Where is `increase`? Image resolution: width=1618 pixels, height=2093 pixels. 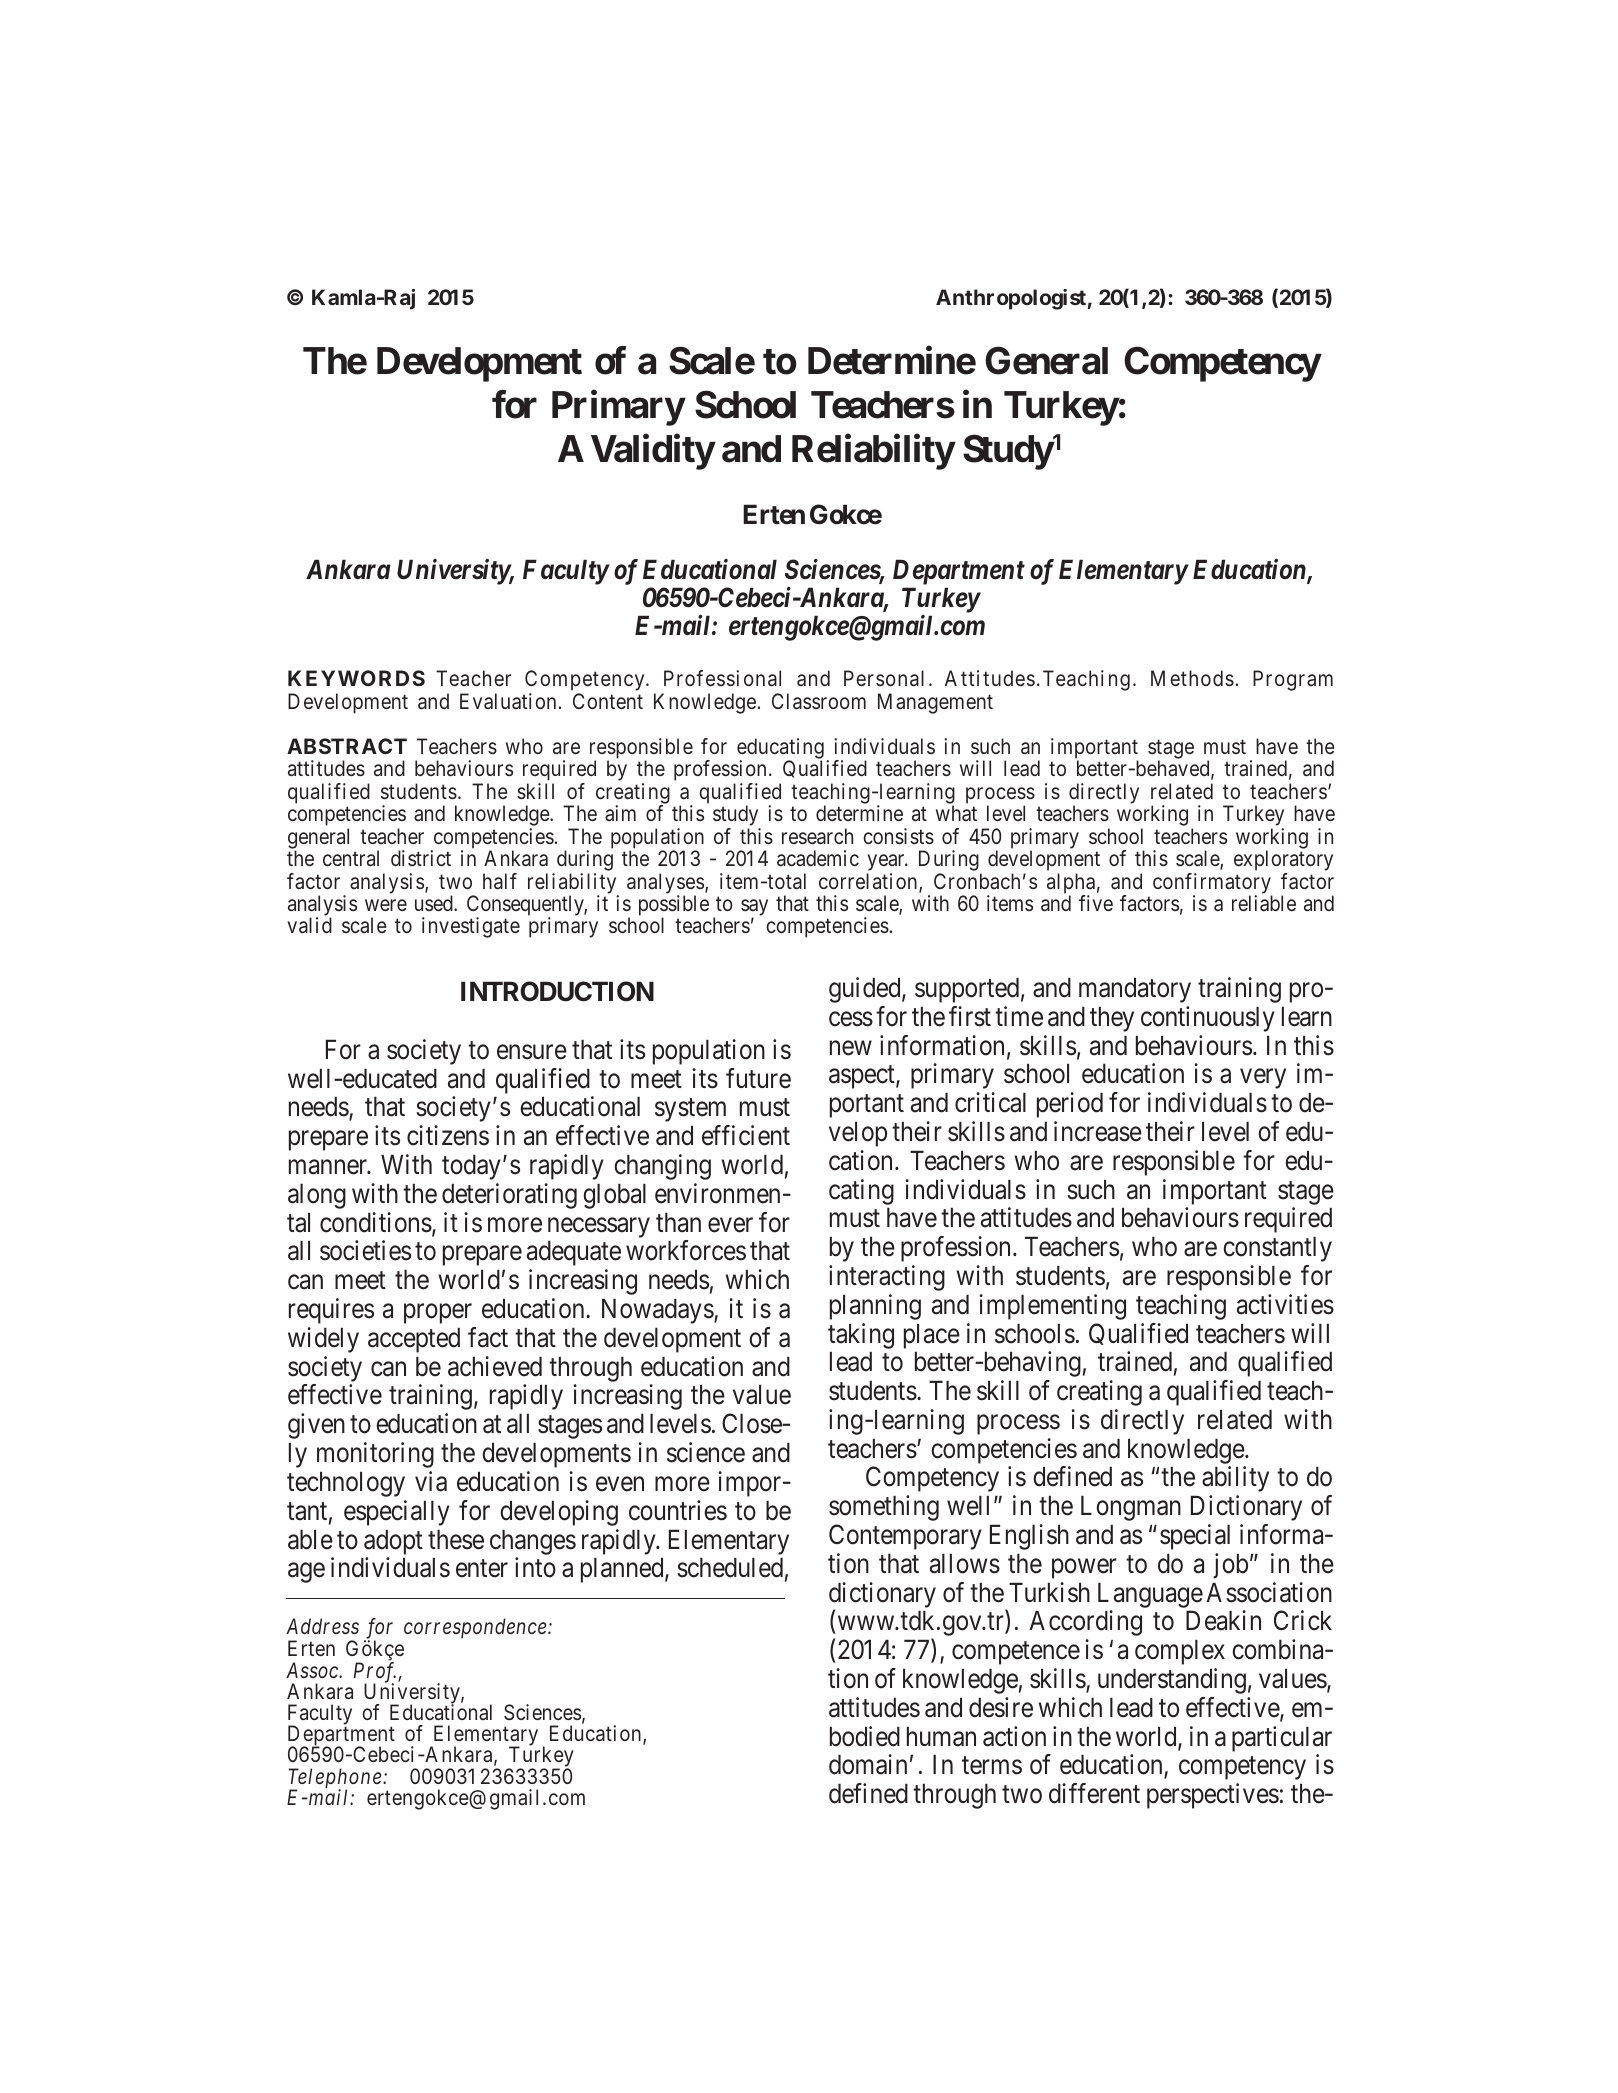 increase is located at coordinates (1098, 1131).
